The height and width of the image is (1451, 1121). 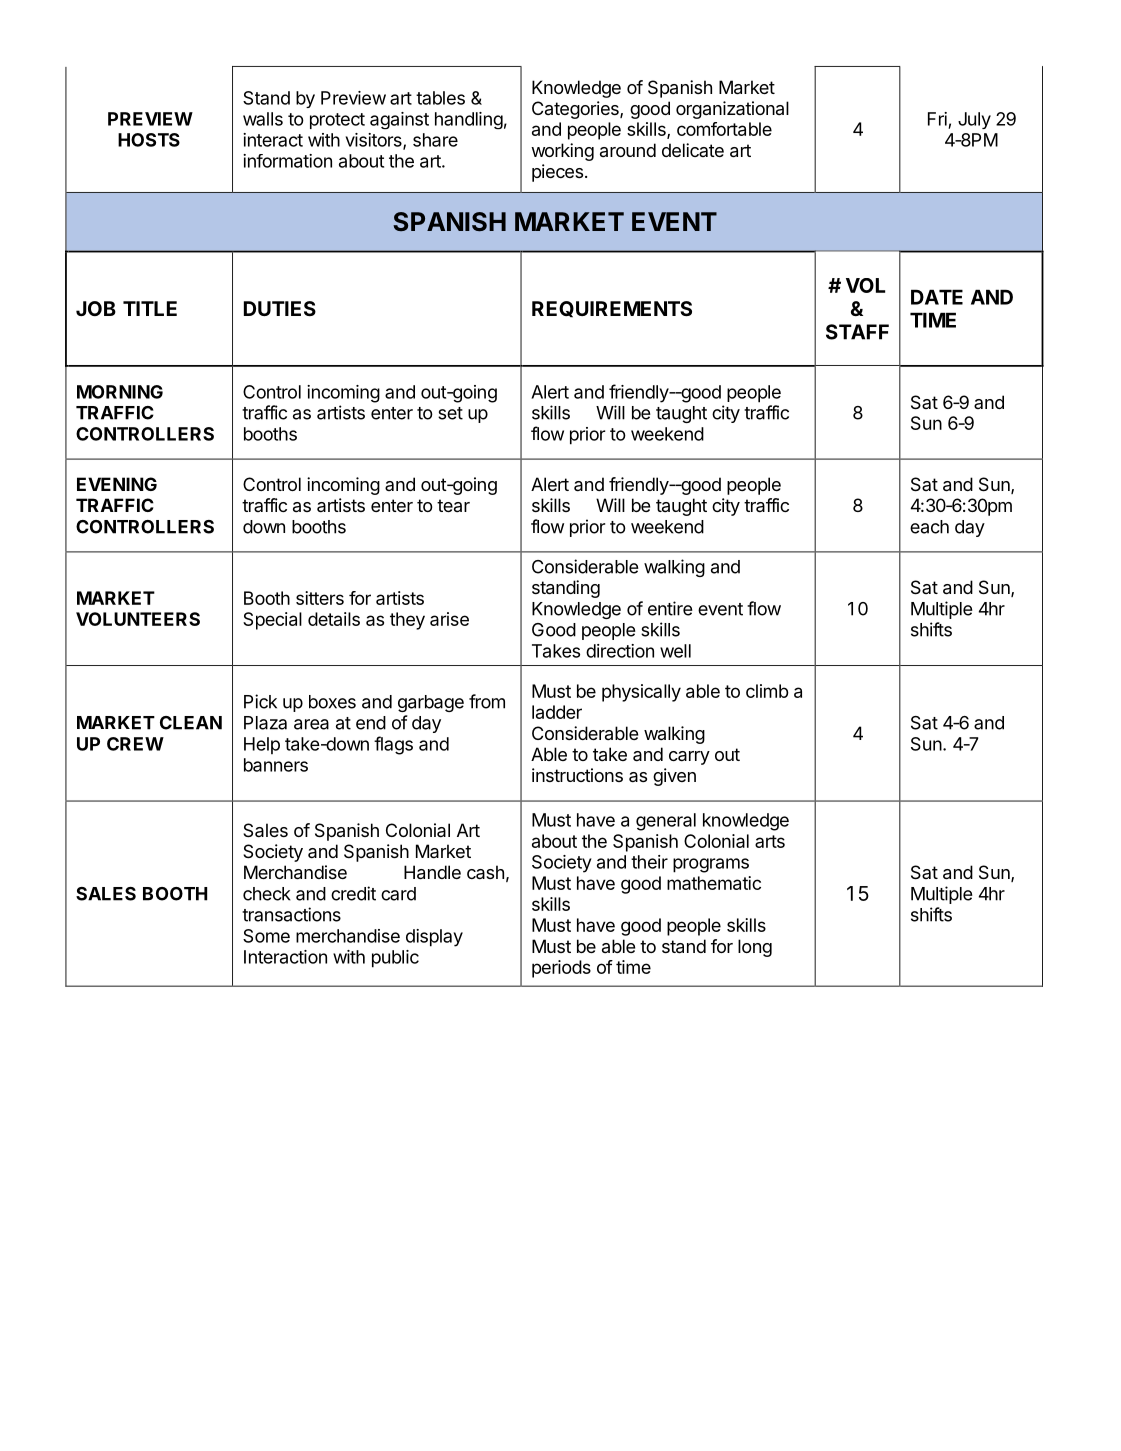 What do you see at coordinates (120, 392) in the image?
I see `MORNING` at bounding box center [120, 392].
